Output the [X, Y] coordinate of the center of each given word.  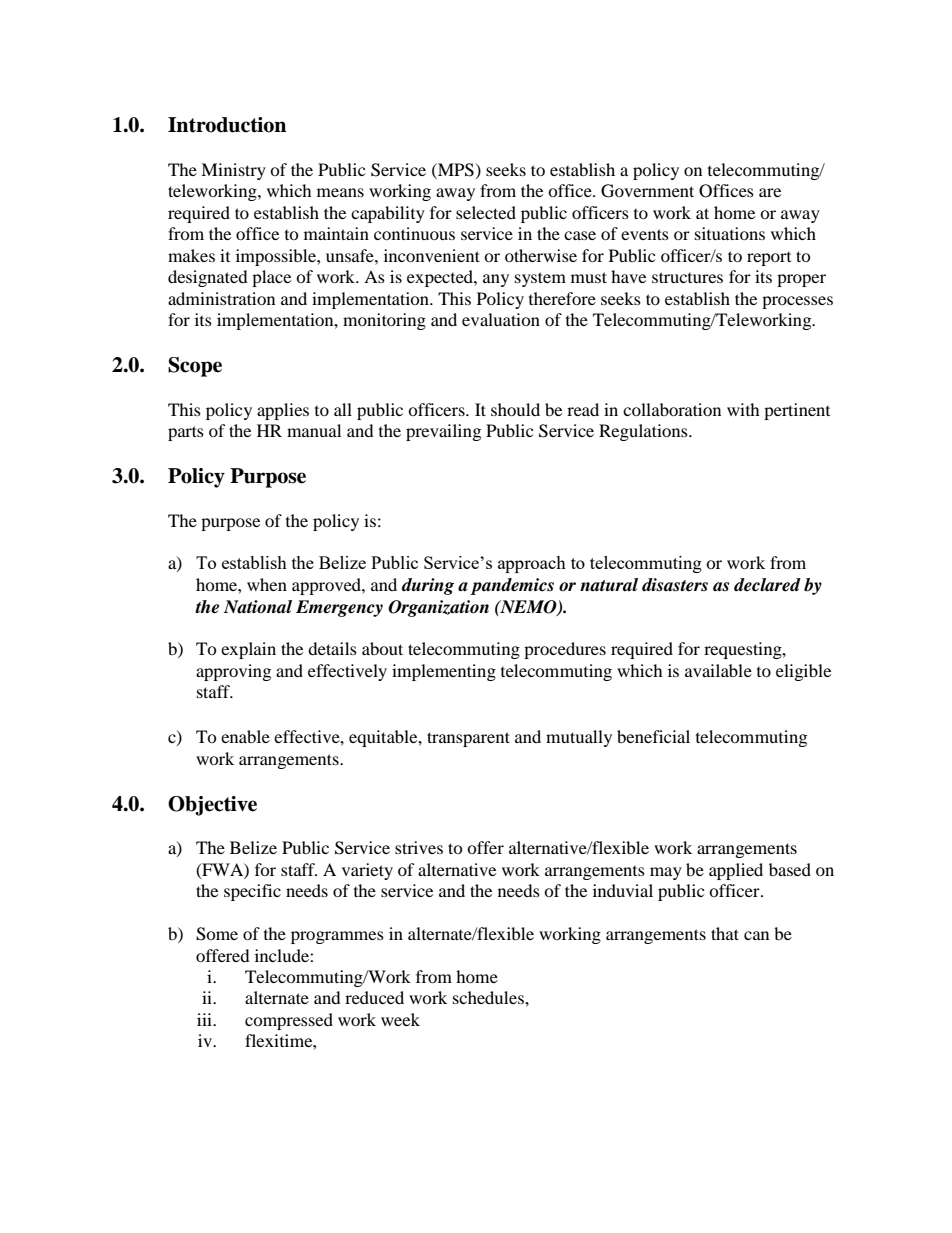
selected [486, 212]
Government [647, 191]
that [725, 933]
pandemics [512, 586]
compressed [289, 1021]
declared [767, 585]
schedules [489, 997]
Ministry [233, 171]
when [267, 584]
